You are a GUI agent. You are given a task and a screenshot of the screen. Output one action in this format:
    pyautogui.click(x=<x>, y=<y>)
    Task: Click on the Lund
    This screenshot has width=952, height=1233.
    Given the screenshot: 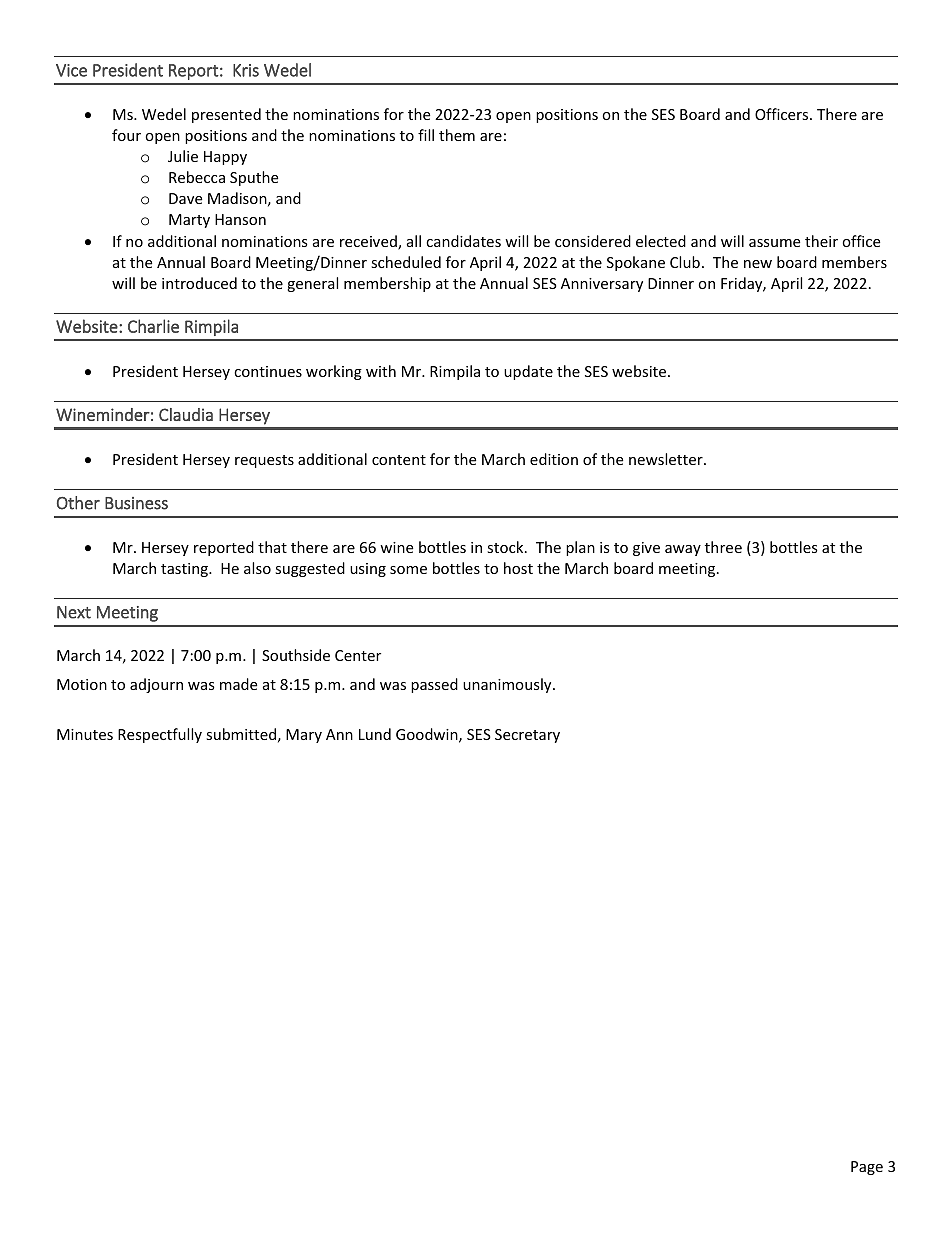 What is the action you would take?
    pyautogui.click(x=375, y=734)
